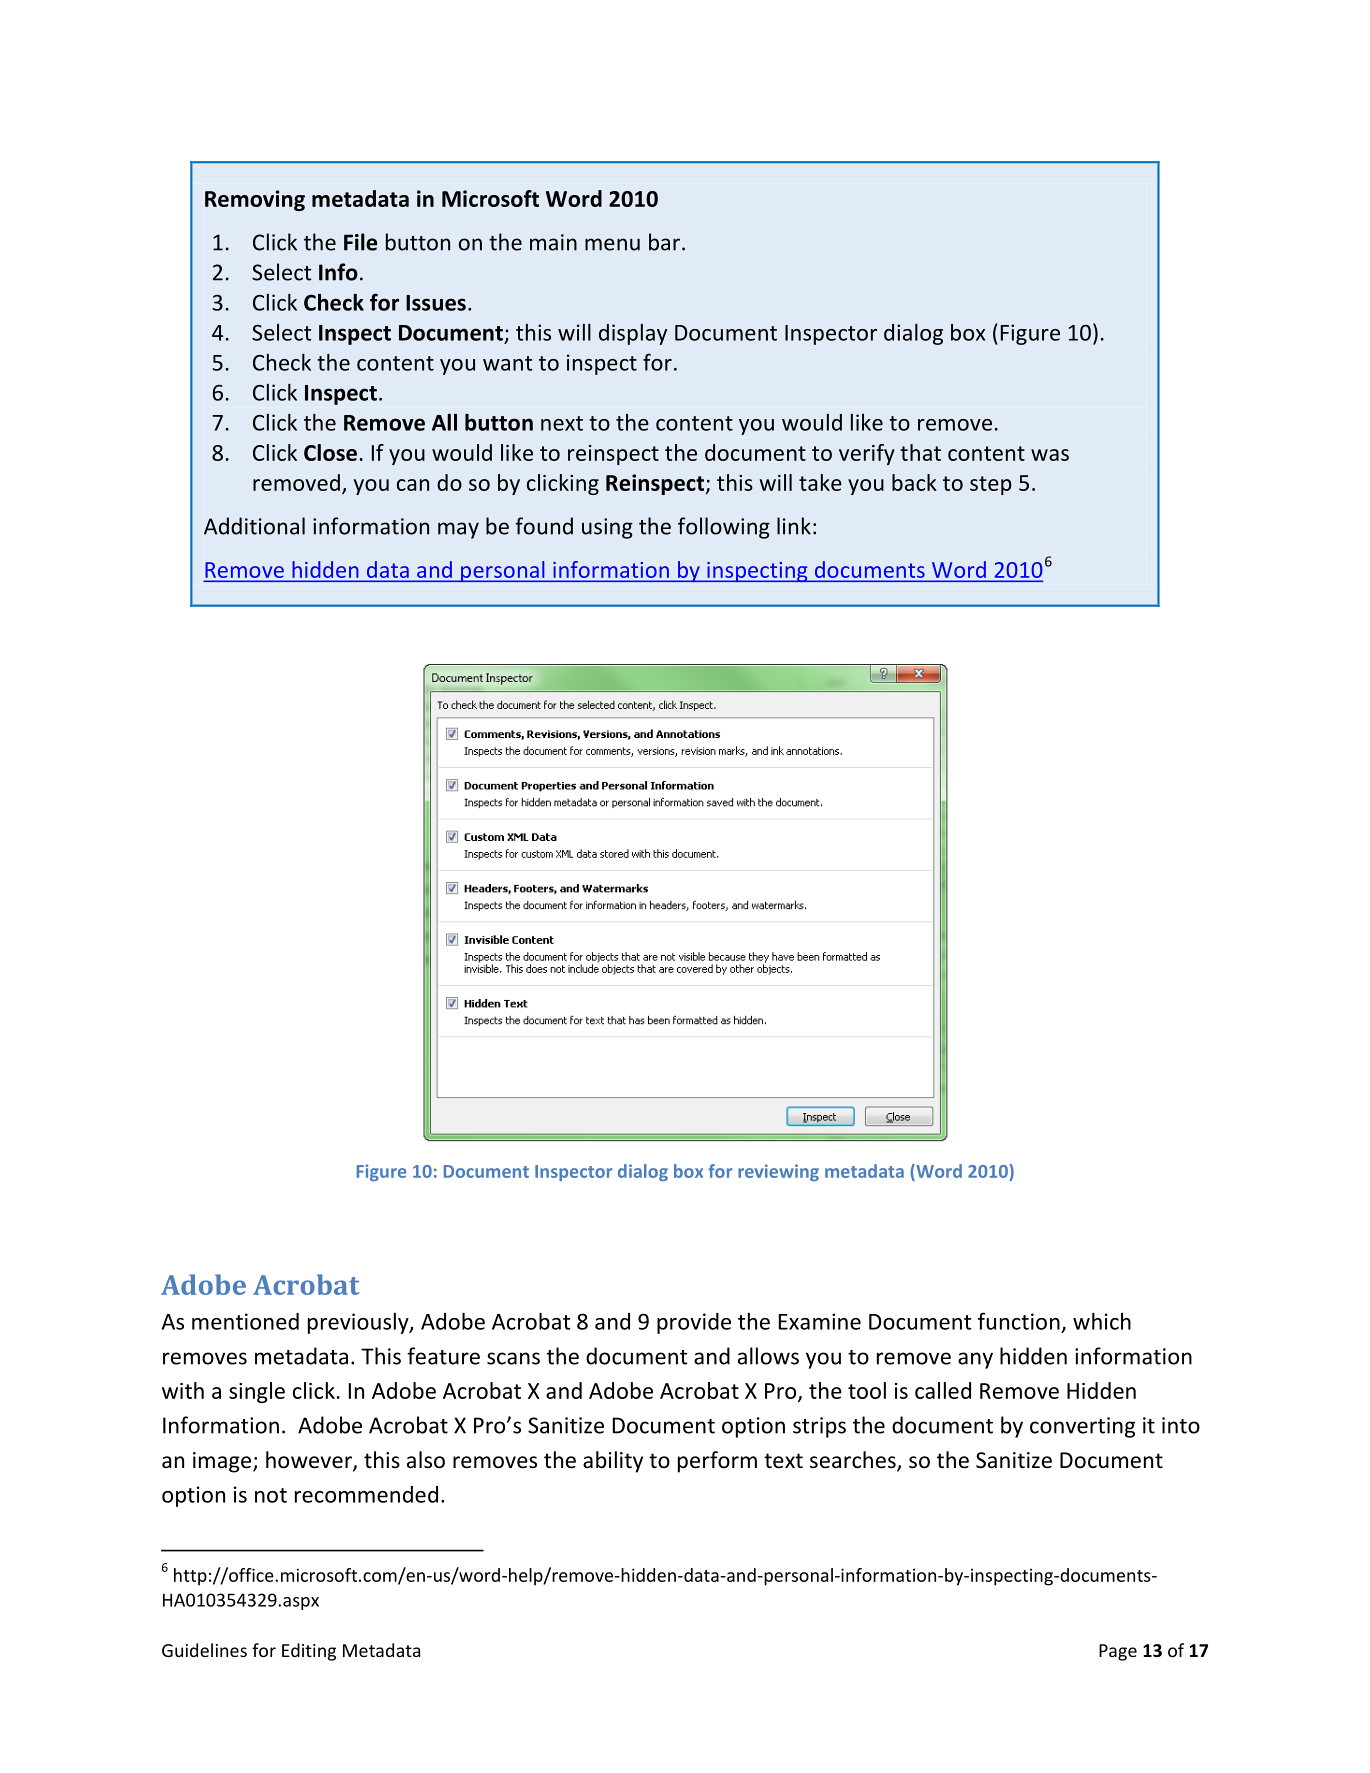  I want to click on Editing, so click(309, 1652).
